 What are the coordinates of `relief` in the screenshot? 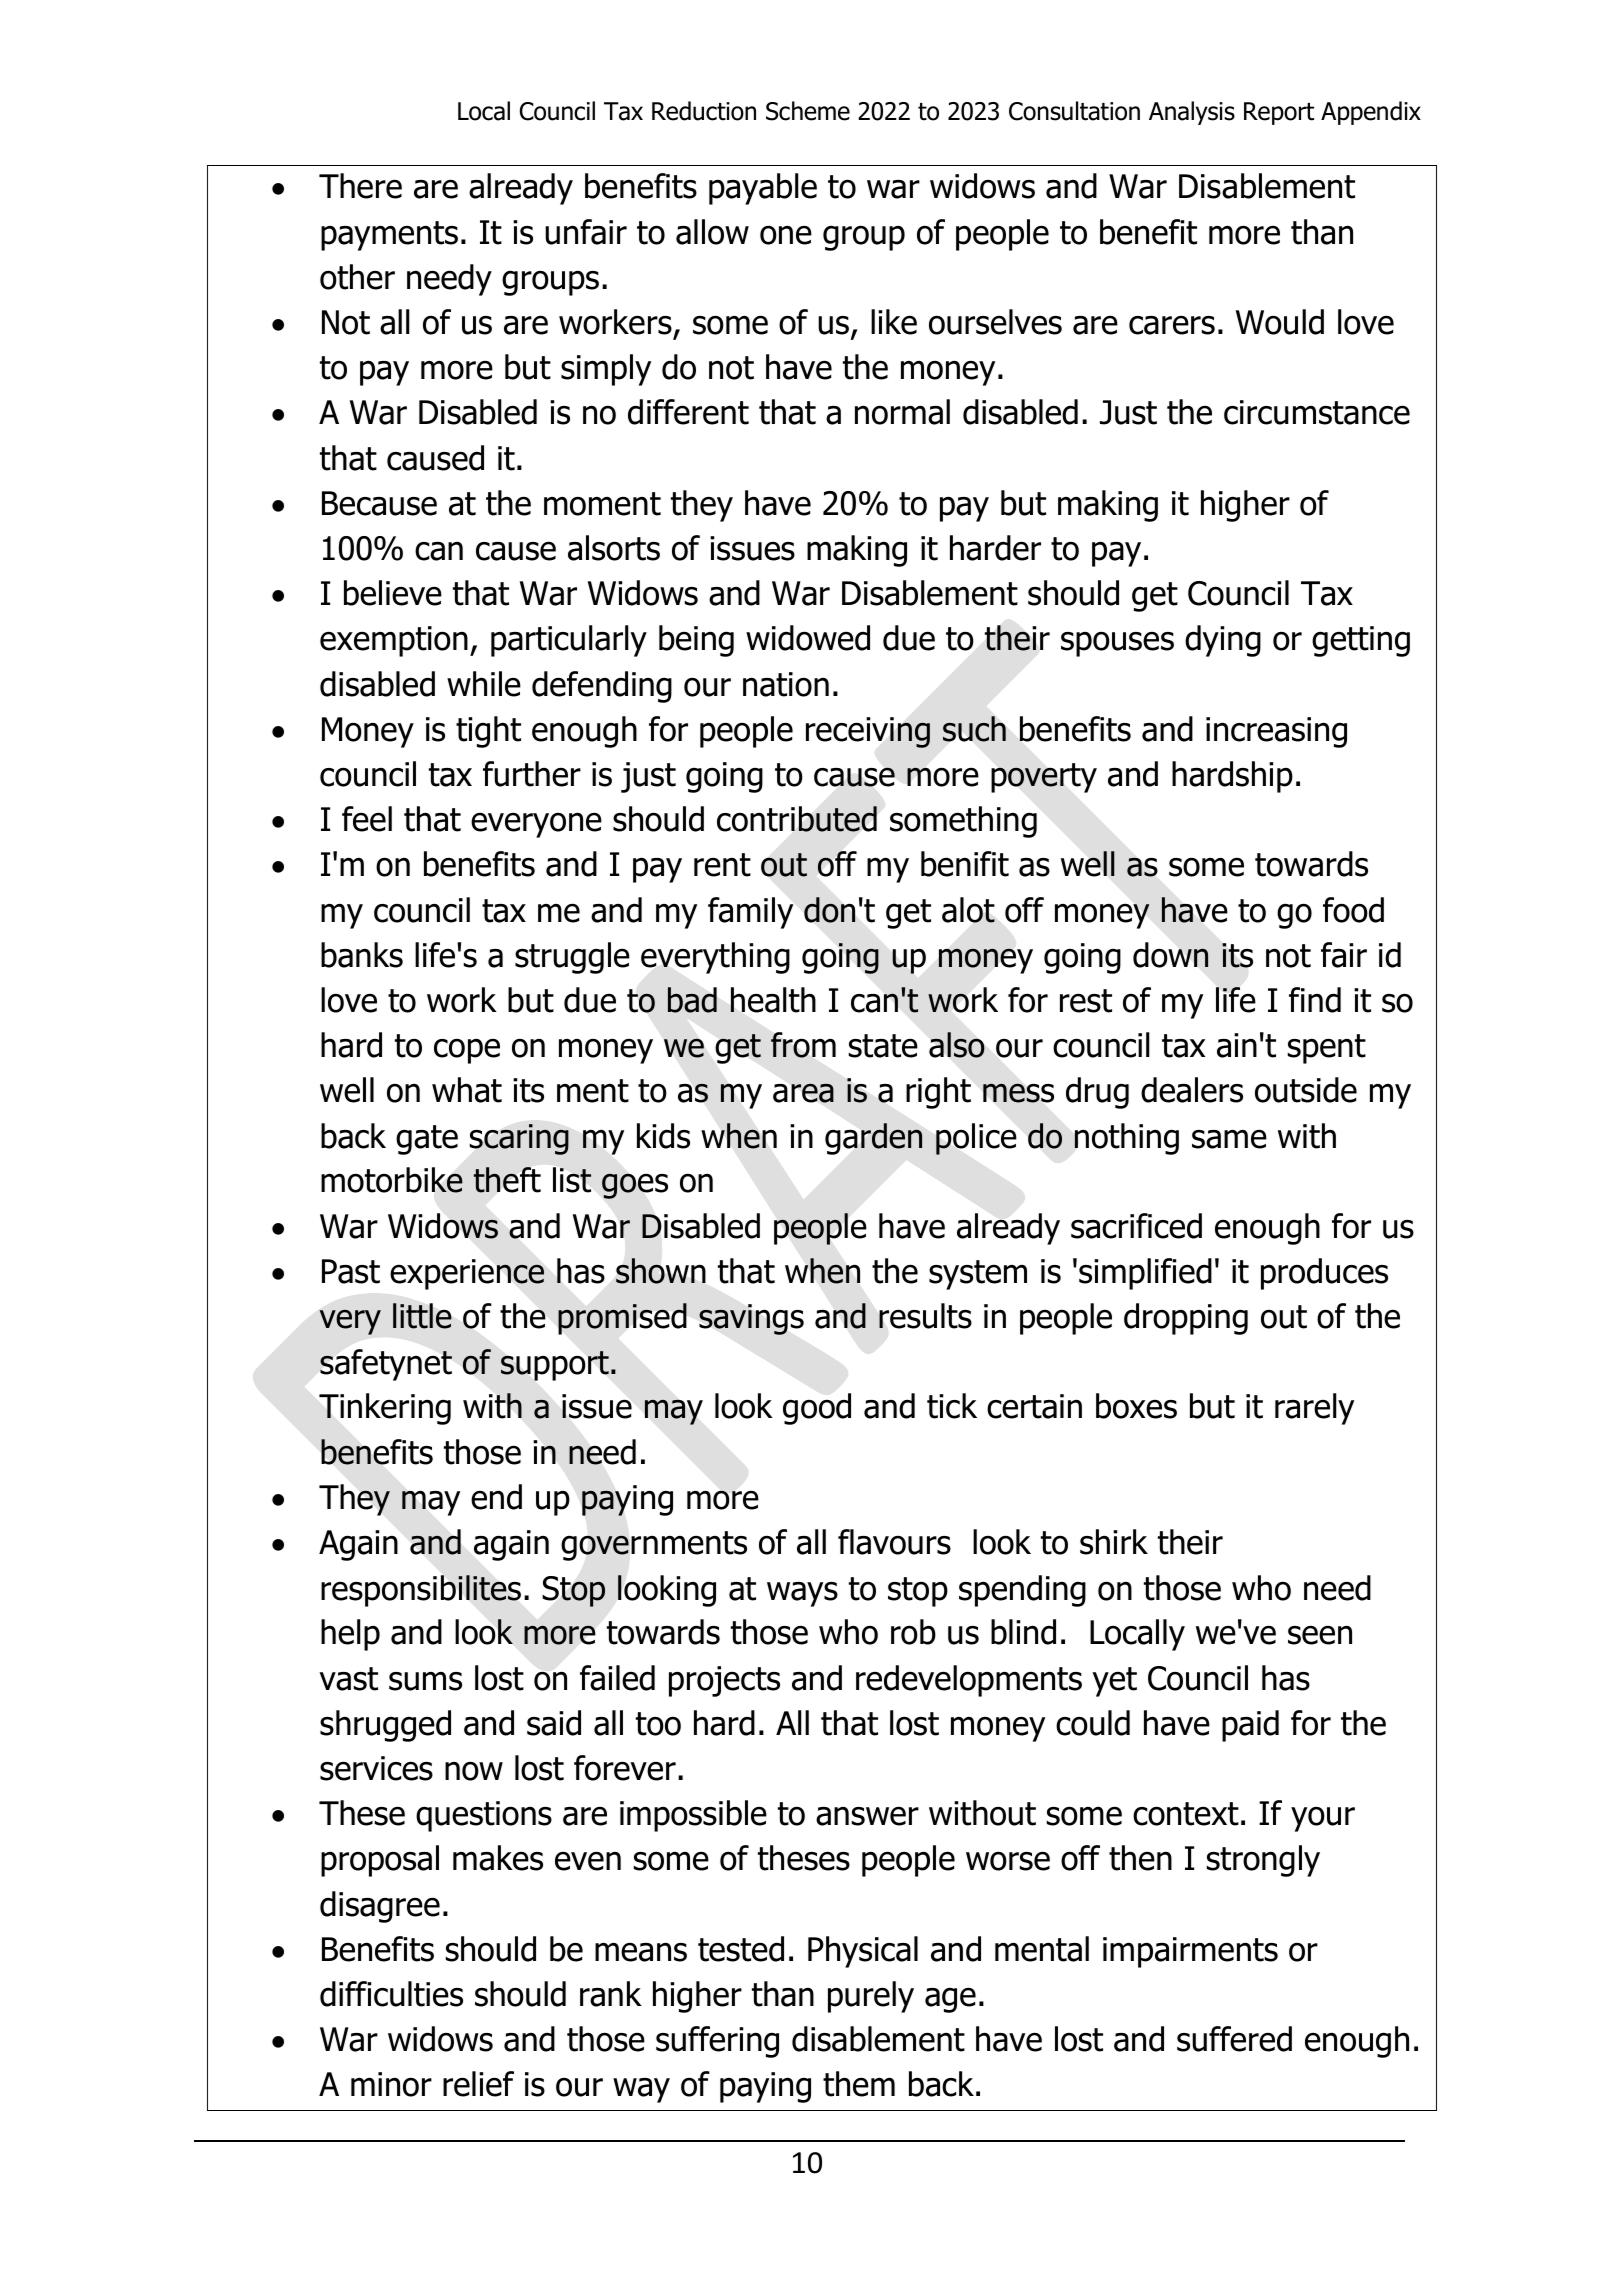 It's located at (478, 2084).
